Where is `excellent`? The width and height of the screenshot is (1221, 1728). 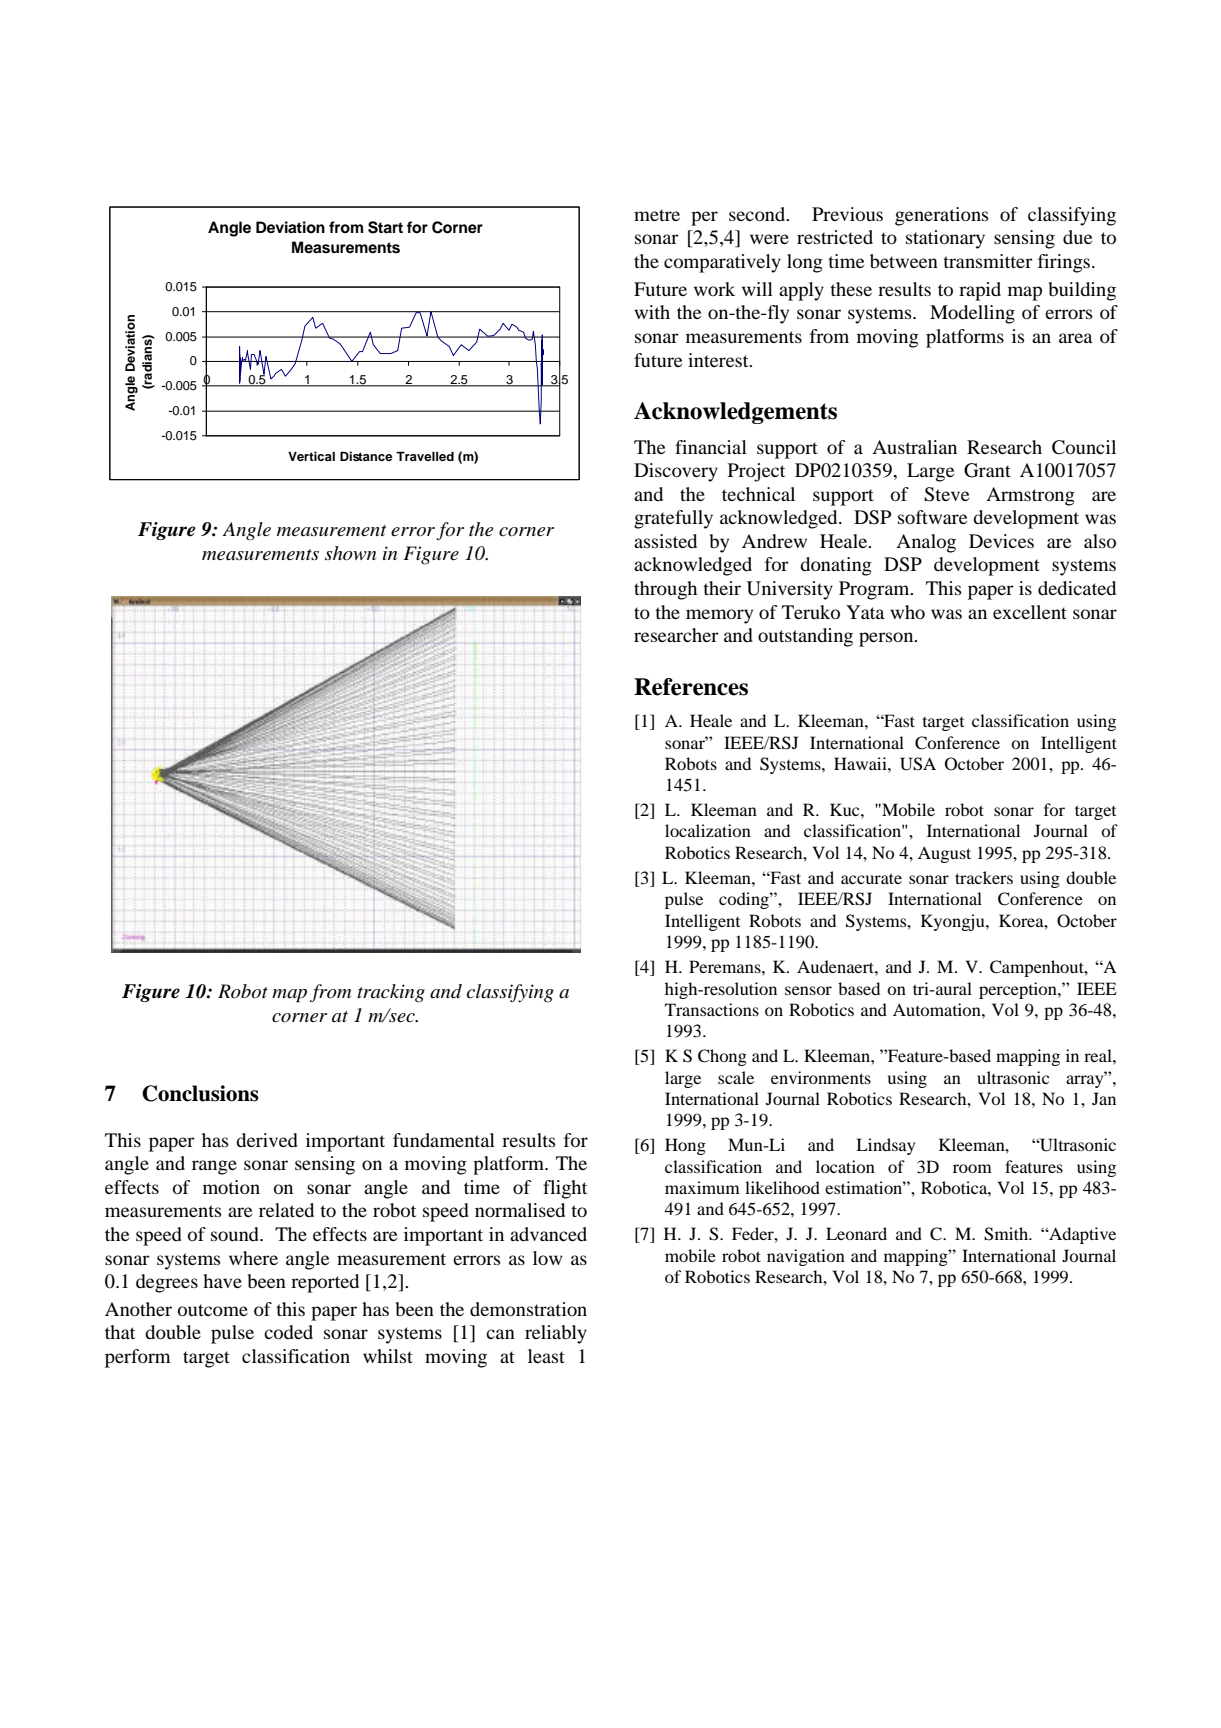 excellent is located at coordinates (1030, 612).
